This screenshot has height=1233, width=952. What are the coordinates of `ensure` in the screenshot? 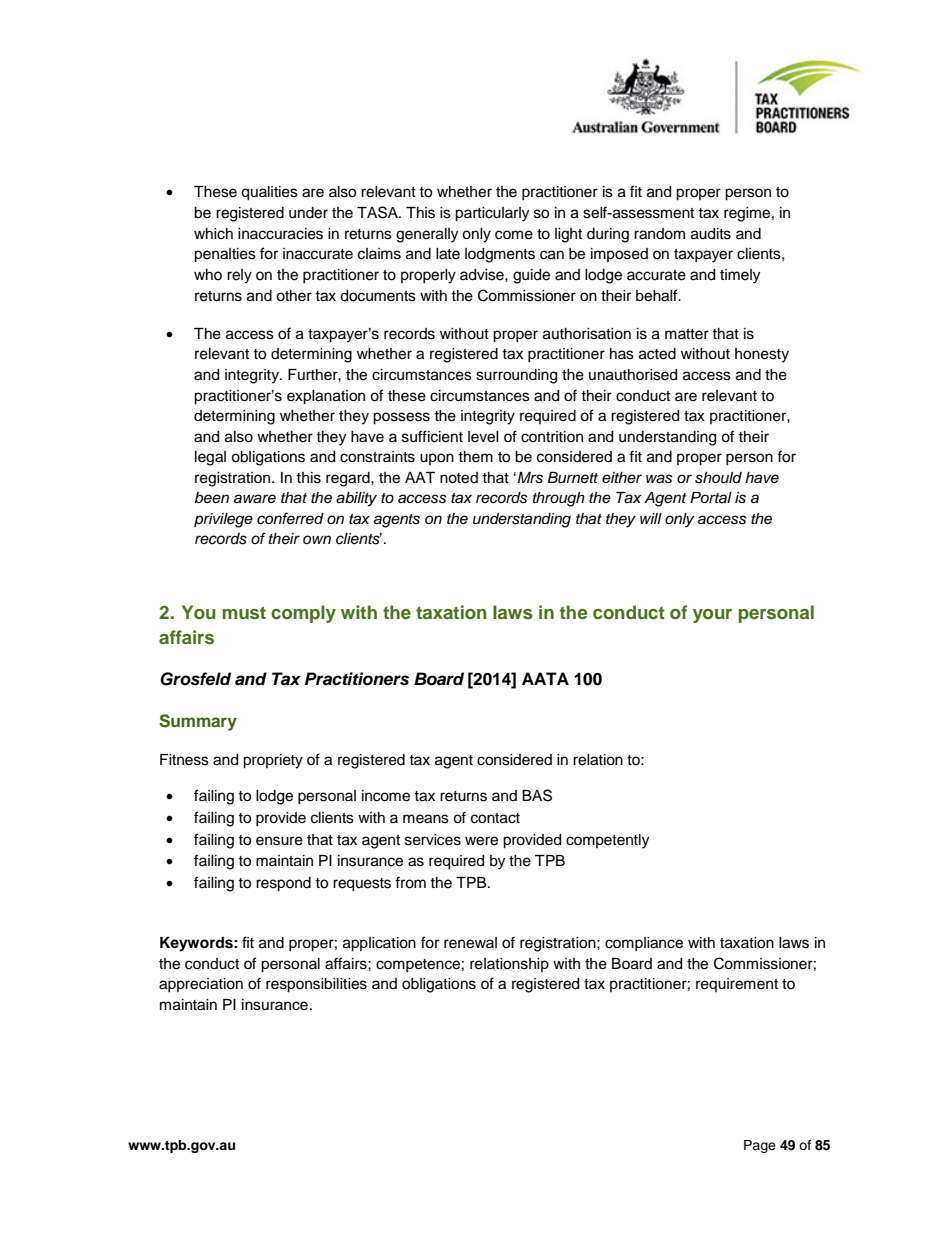 It's located at (279, 841).
